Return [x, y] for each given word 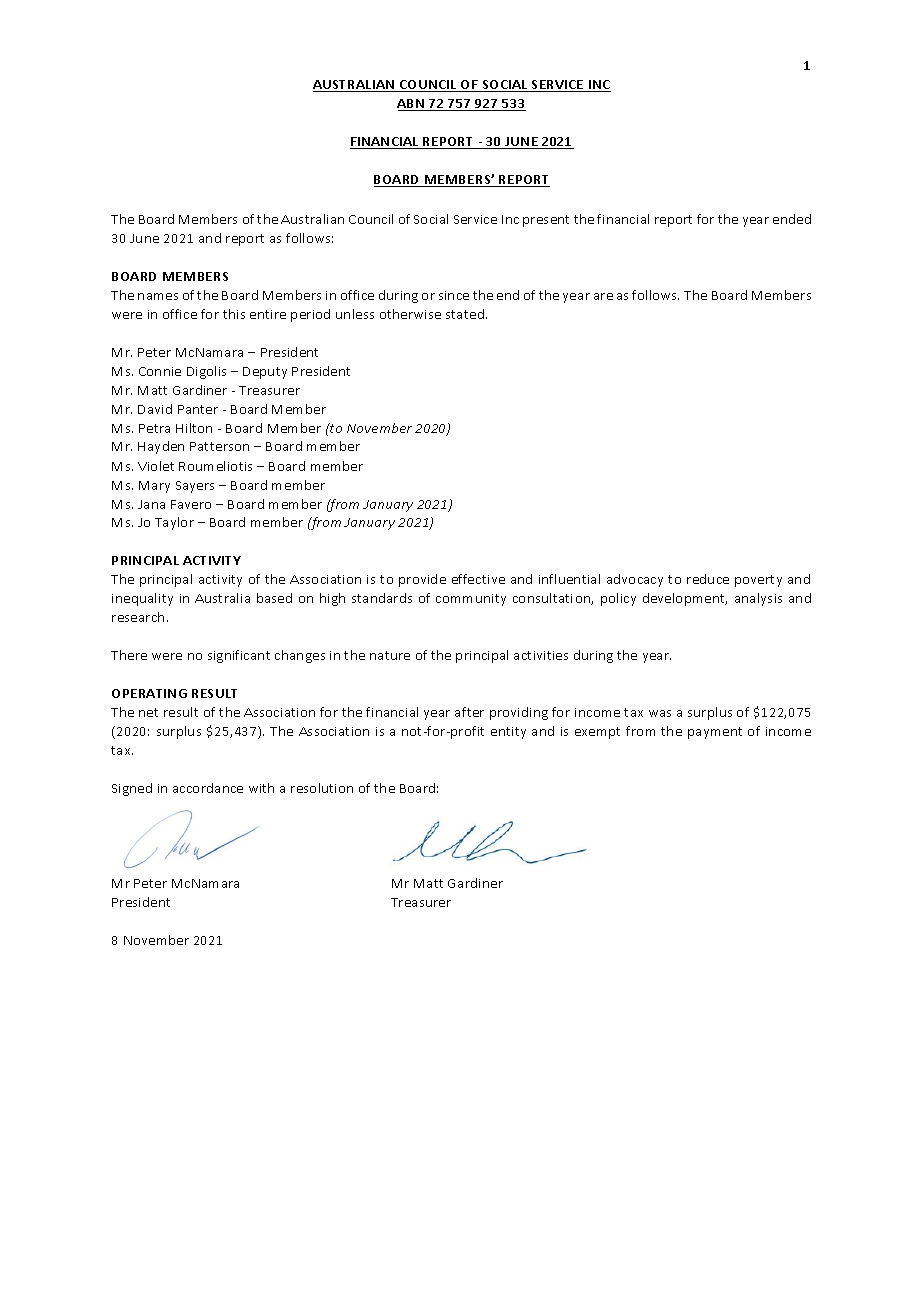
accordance [208, 788]
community [471, 600]
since [454, 295]
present [546, 221]
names [158, 296]
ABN [412, 105]
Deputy [265, 373]
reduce [708, 579]
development [685, 599]
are [603, 296]
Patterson [219, 446]
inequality [142, 599]
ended [792, 219]
